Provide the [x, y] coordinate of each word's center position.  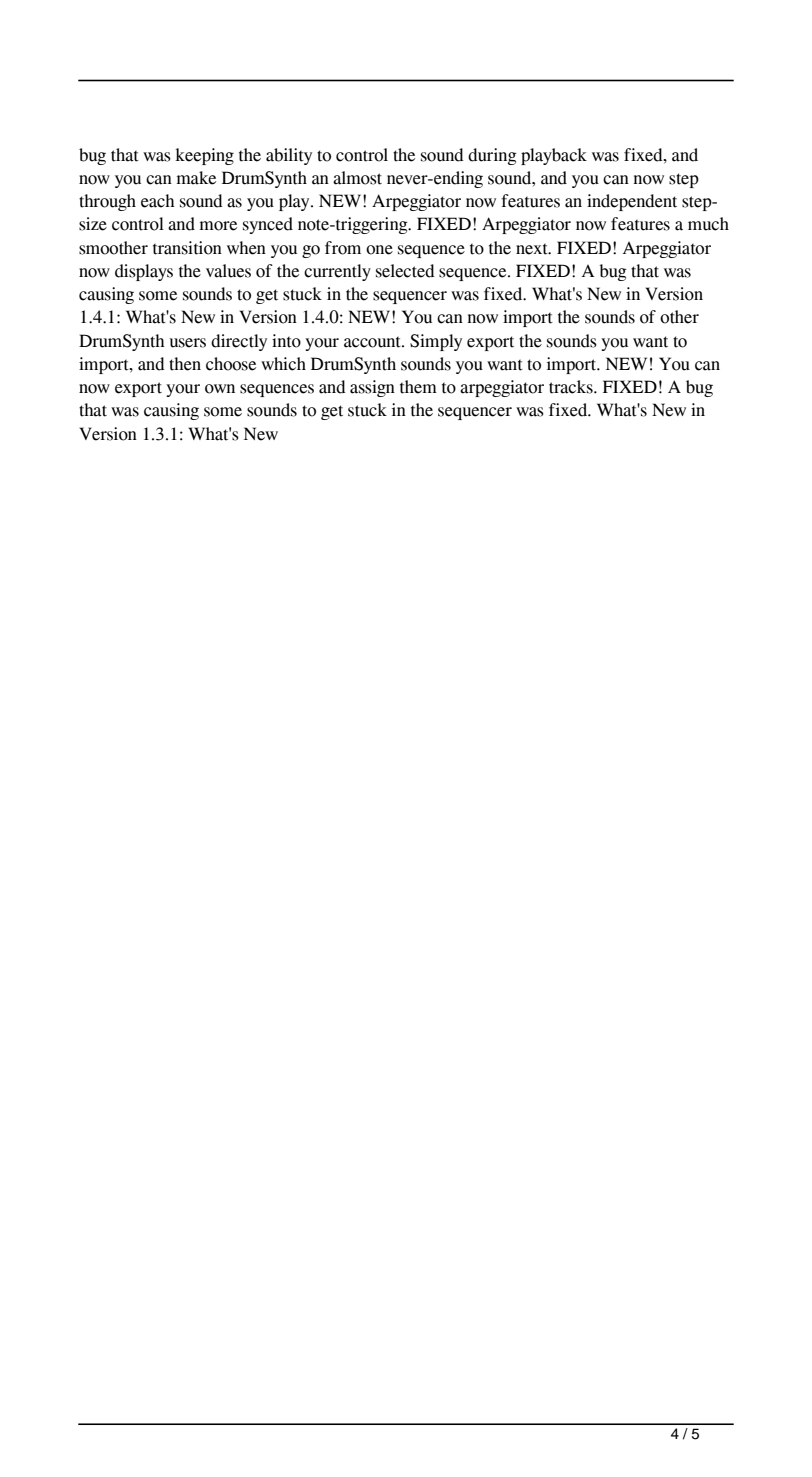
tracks [572, 387]
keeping [204, 156]
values [228, 271]
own [220, 389]
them [418, 387]
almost [357, 178]
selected [405, 271]
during [492, 156]
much [708, 224]
